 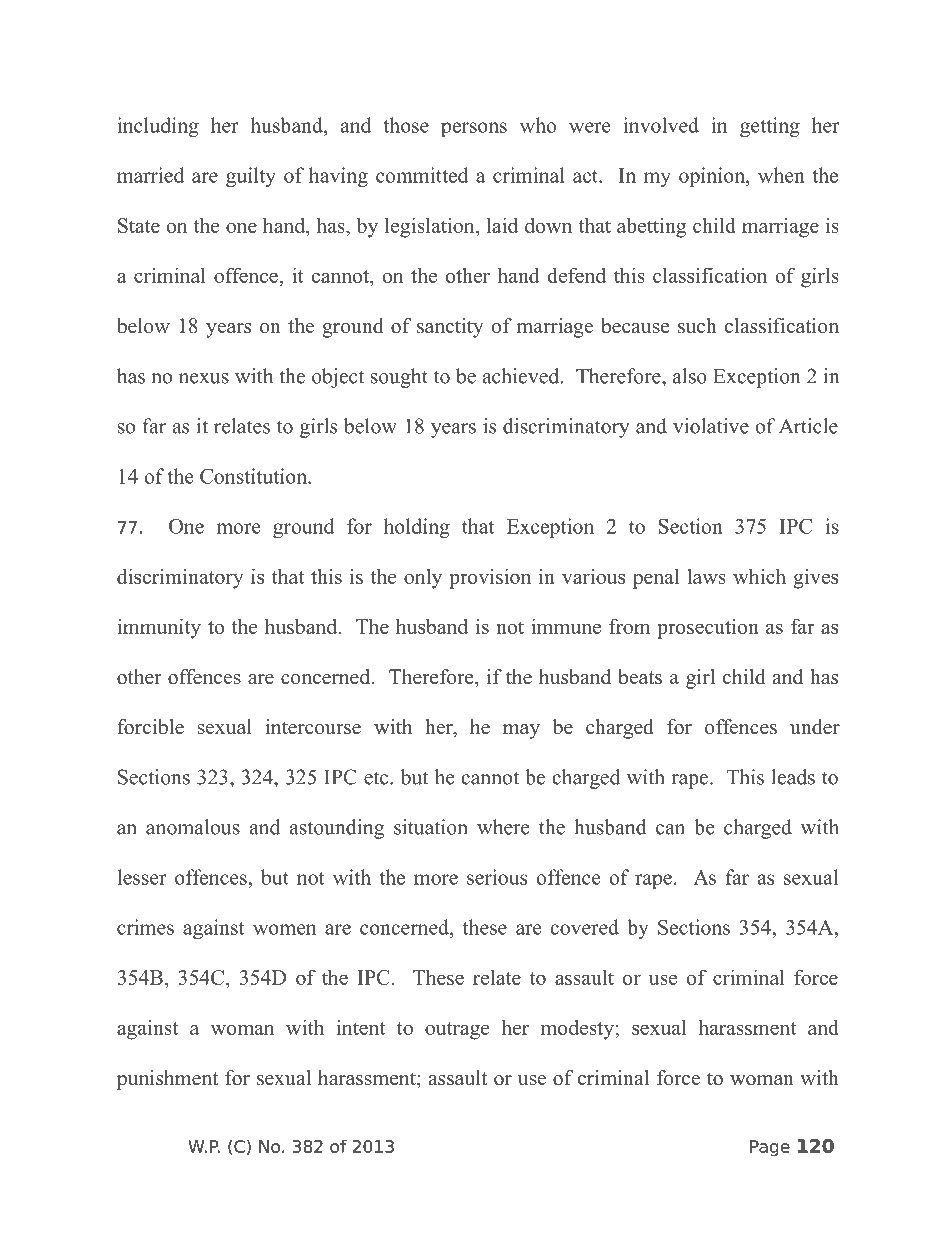 What do you see at coordinates (490, 578) in the image?
I see `provision` at bounding box center [490, 578].
